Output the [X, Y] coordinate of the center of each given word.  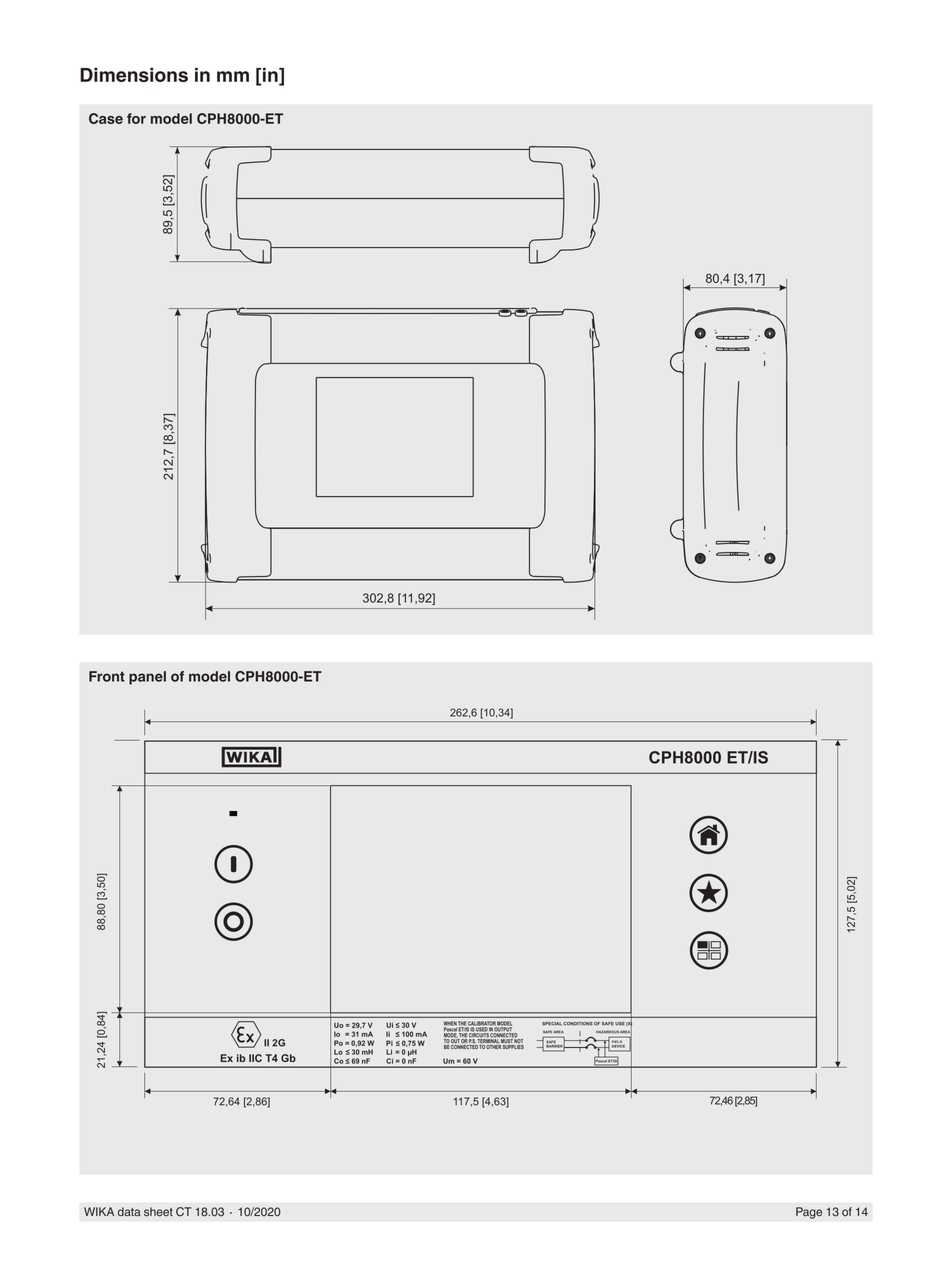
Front [107, 676]
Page [809, 1213]
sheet [158, 1212]
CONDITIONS [578, 1024]
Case [106, 118]
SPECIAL [552, 1024]
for [136, 118]
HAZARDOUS [607, 1032]
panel [147, 678]
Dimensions [134, 74]
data [129, 1212]
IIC [255, 1058]
